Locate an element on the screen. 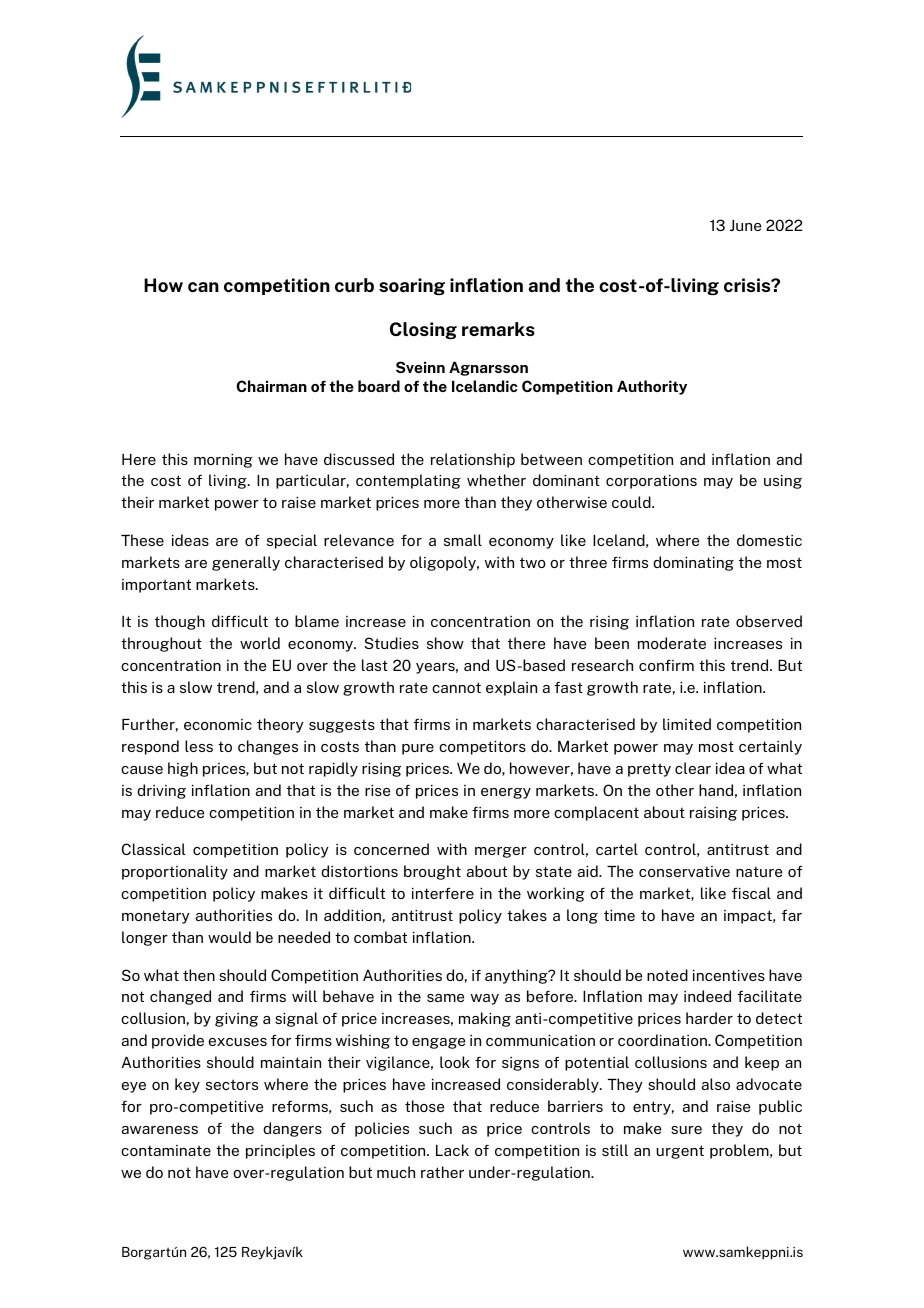  cannot is located at coordinates (456, 687).
